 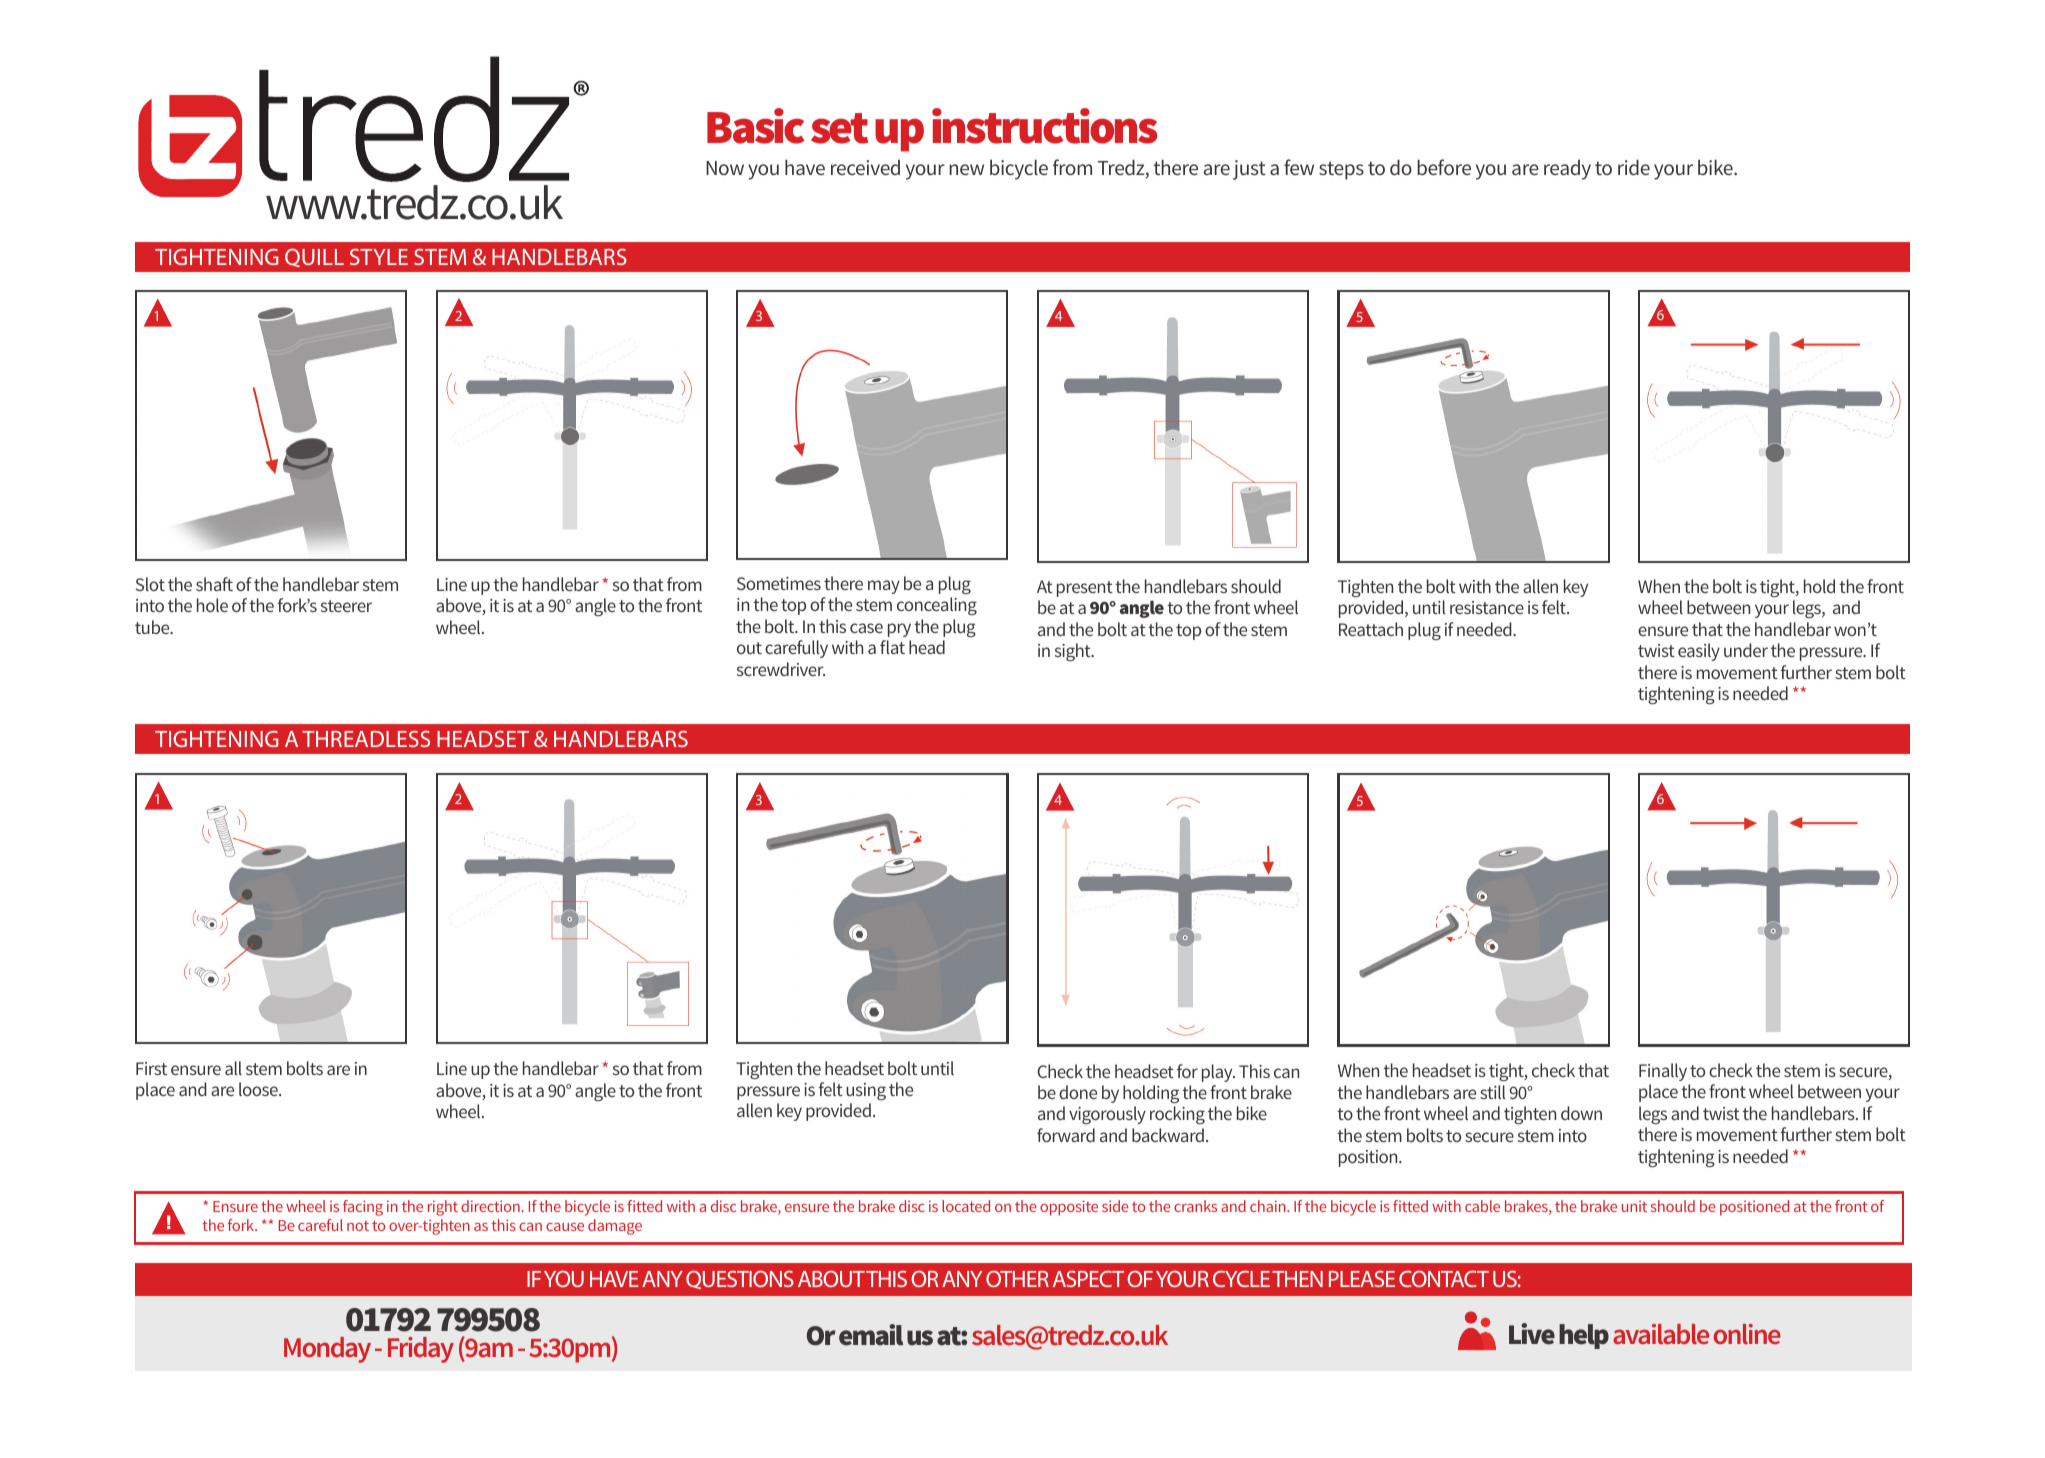 I want to click on Live, so click(x=1532, y=1334).
